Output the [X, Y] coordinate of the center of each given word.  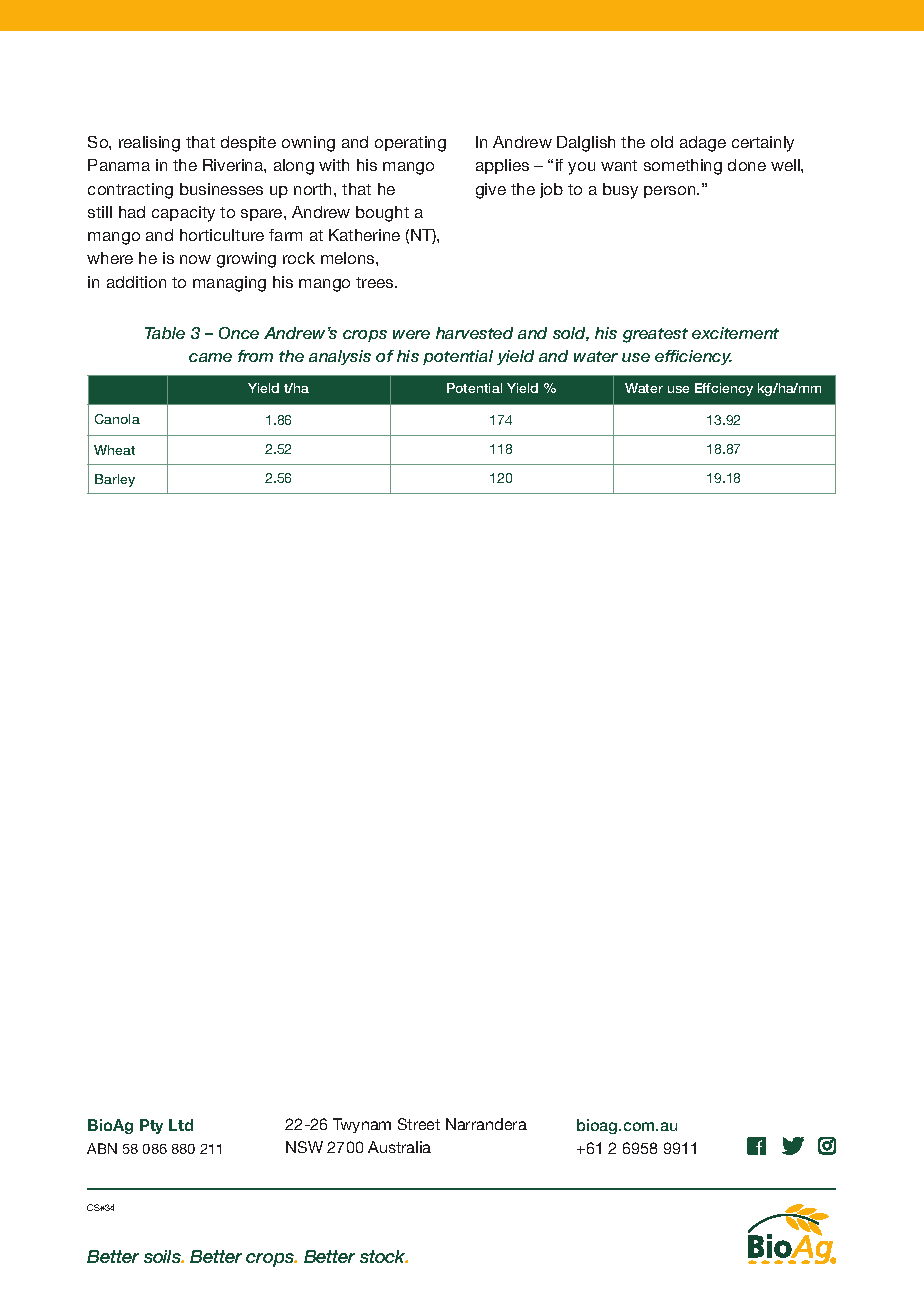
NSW [304, 1147]
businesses [221, 189]
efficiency [693, 357]
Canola [117, 419]
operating [410, 144]
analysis [340, 357]
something [683, 167]
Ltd [181, 1125]
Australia [399, 1147]
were [411, 334]
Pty [151, 1126]
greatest [655, 335]
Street [419, 1124]
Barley [115, 480]
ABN [102, 1148]
